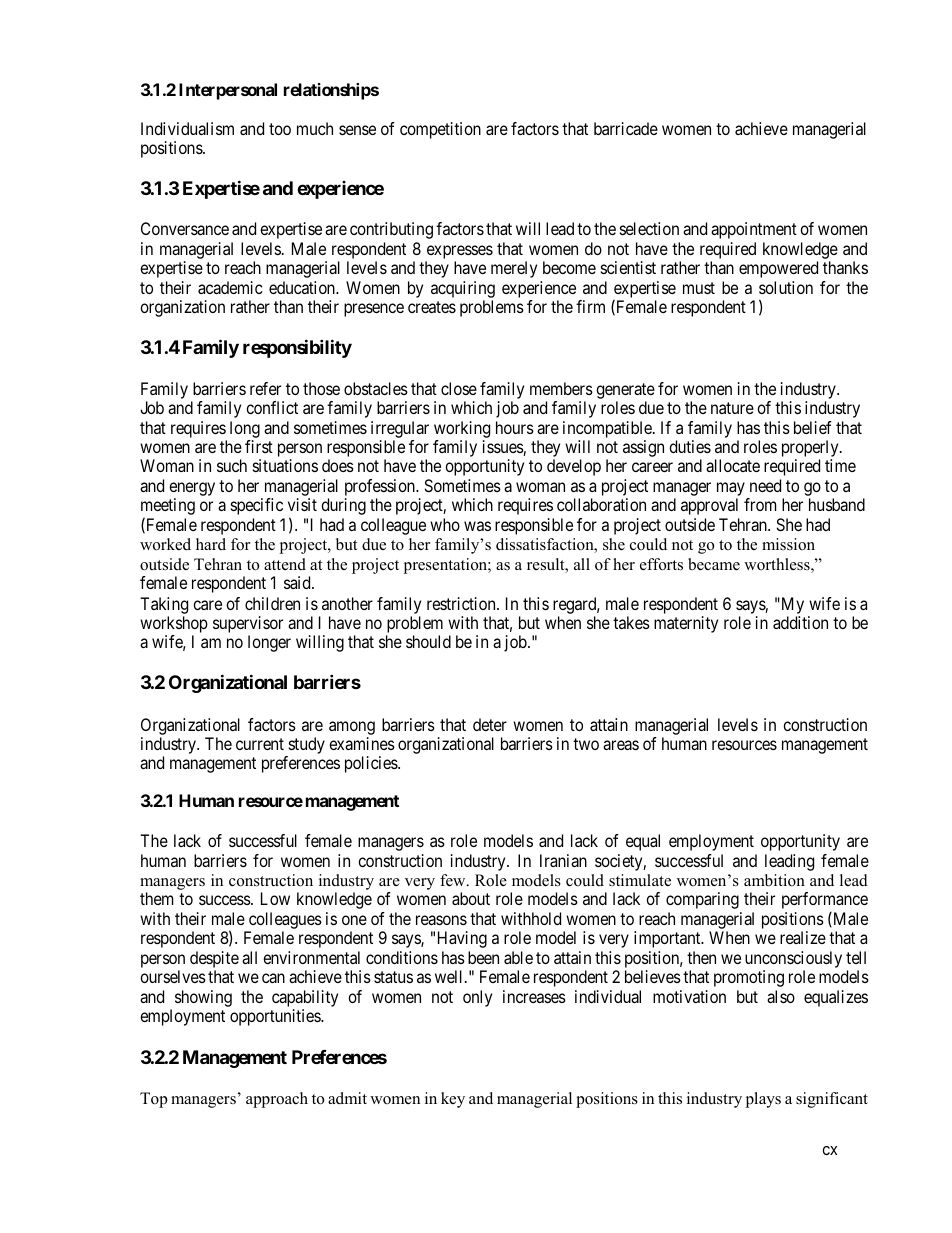 The height and width of the screenshot is (1233, 952). What do you see at coordinates (440, 130) in the screenshot?
I see `competition` at bounding box center [440, 130].
